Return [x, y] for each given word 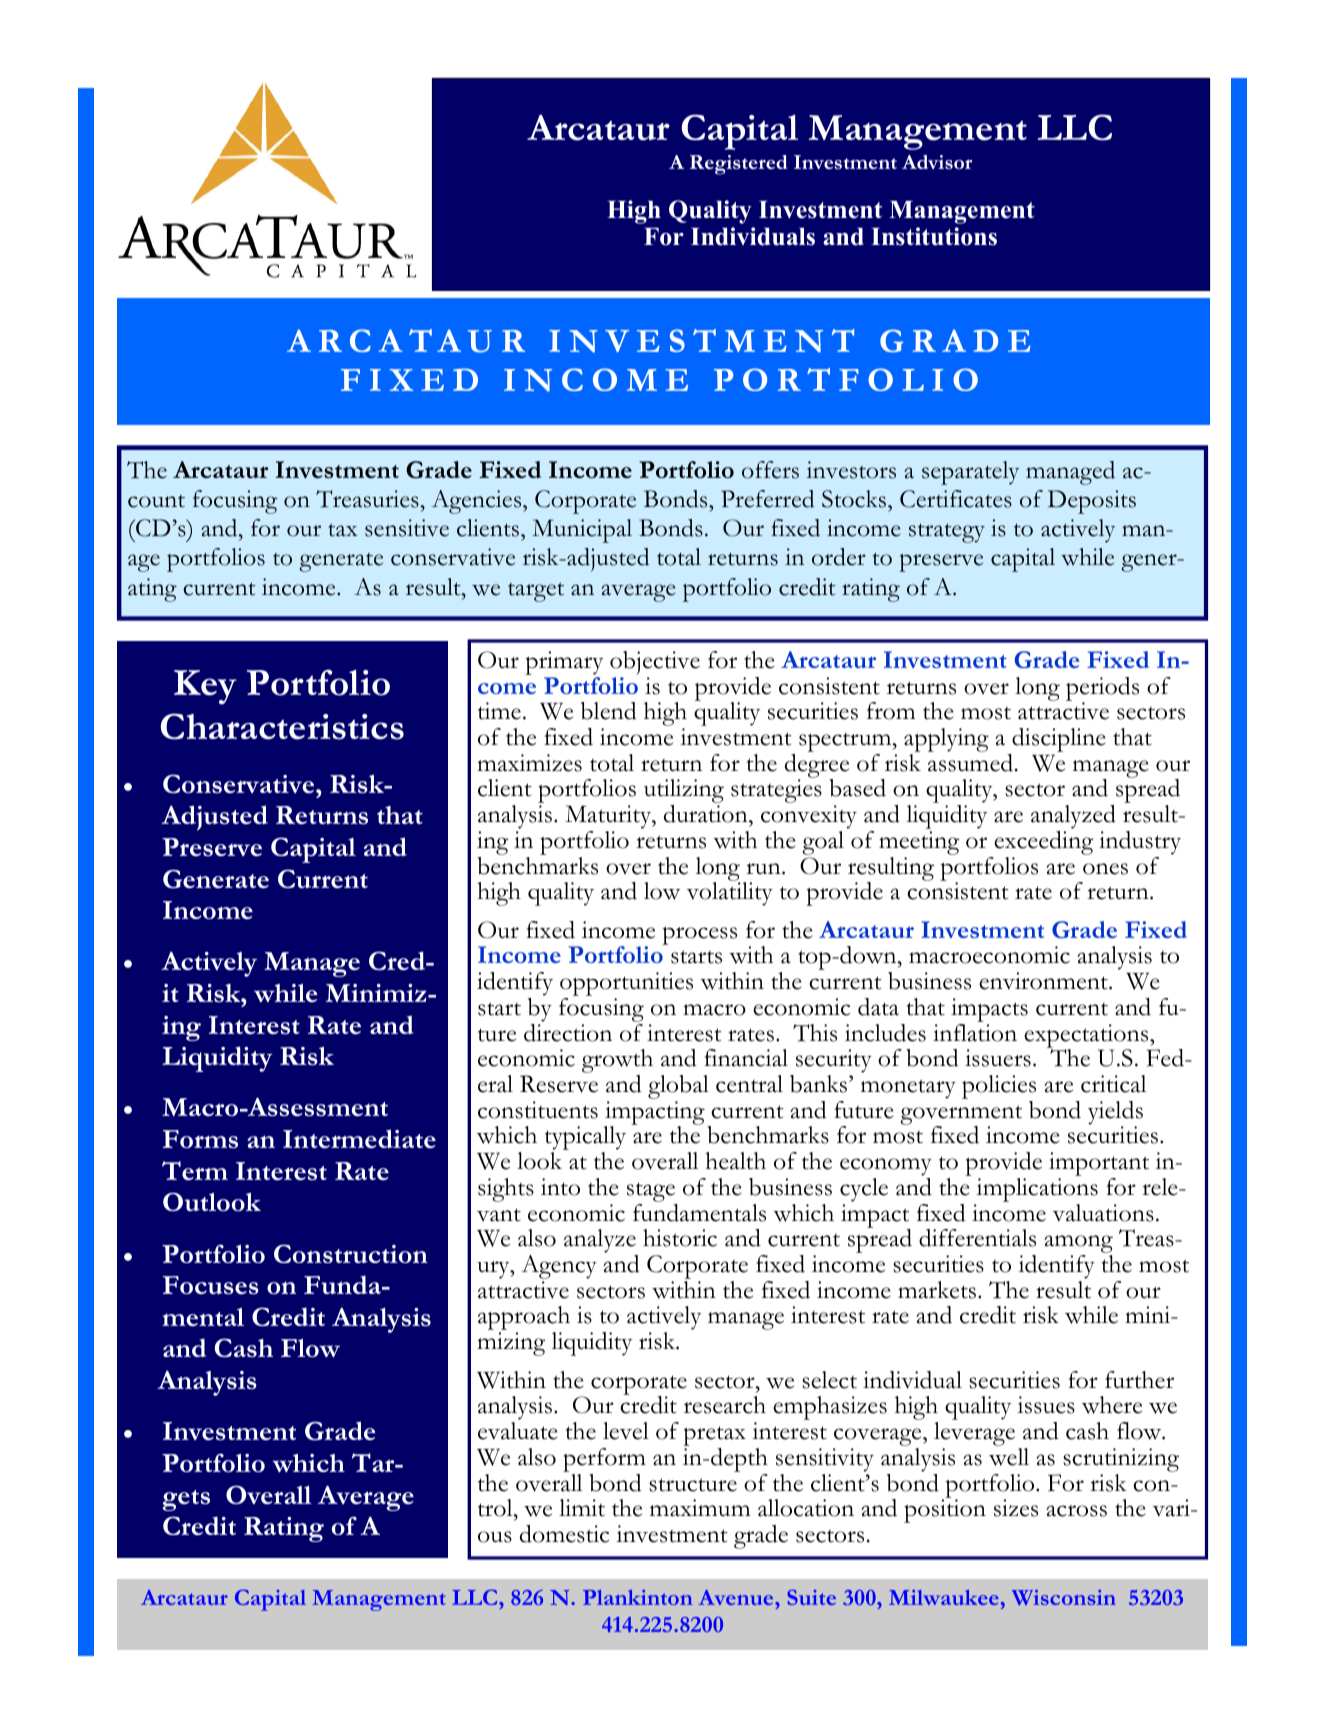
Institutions [934, 236]
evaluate [517, 1431]
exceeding [1043, 843]
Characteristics [282, 726]
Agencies [478, 502]
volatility [730, 893]
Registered [739, 165]
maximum [700, 1508]
